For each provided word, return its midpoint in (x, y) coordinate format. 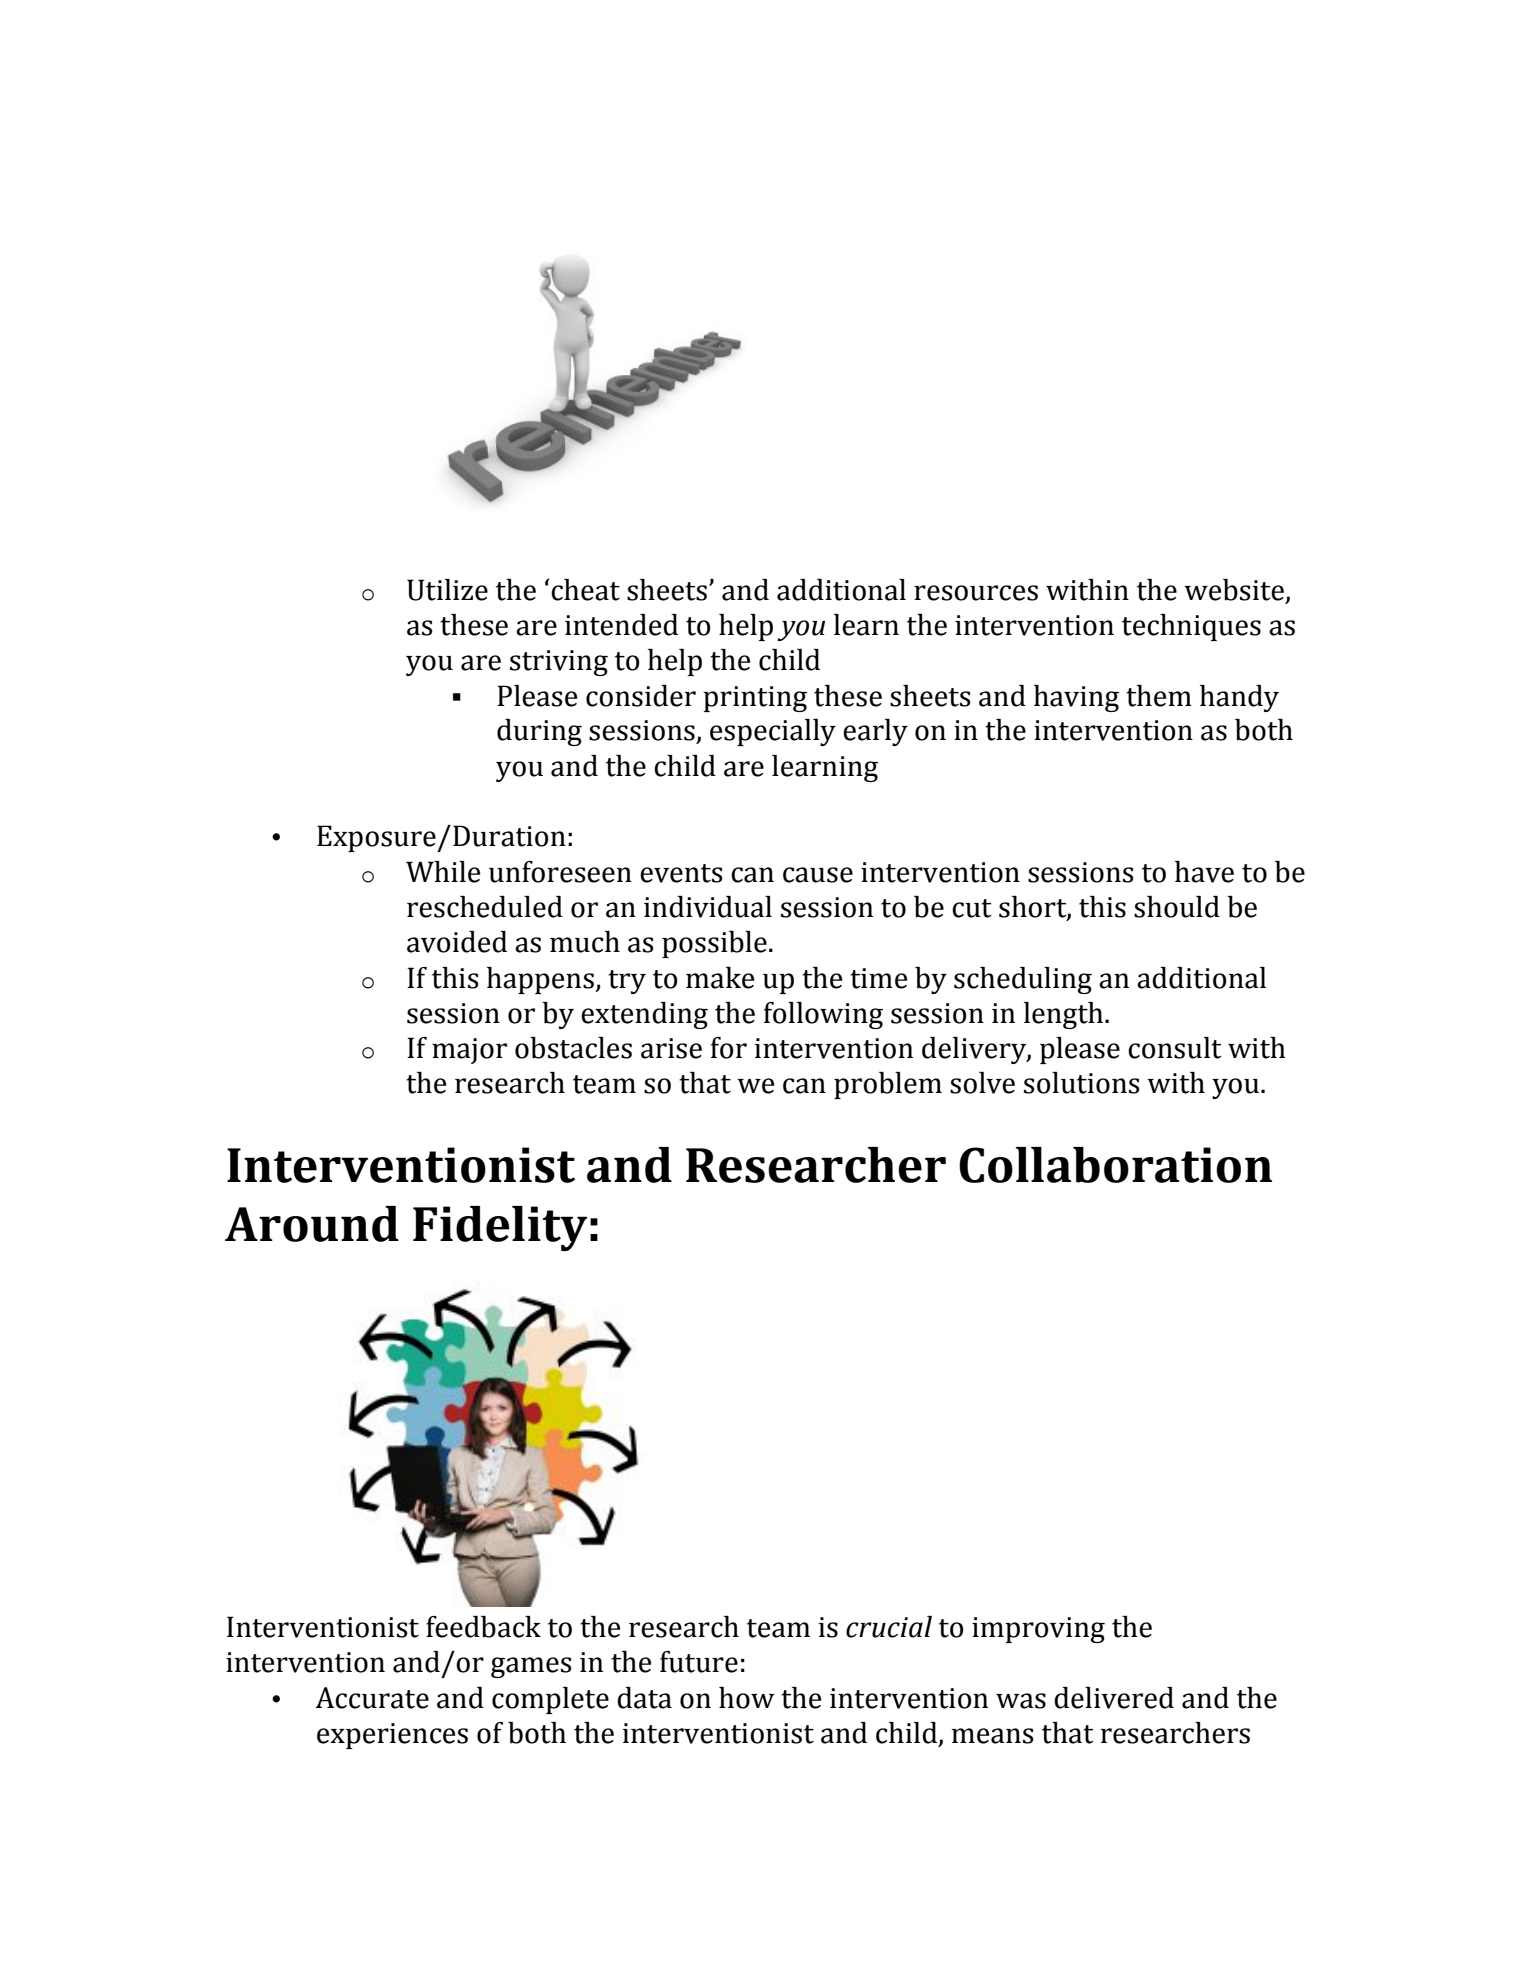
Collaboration (1115, 1165)
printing (755, 699)
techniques (1191, 627)
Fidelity (500, 1228)
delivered (1114, 1698)
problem (888, 1085)
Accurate (372, 1698)
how (747, 1698)
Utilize (447, 590)
